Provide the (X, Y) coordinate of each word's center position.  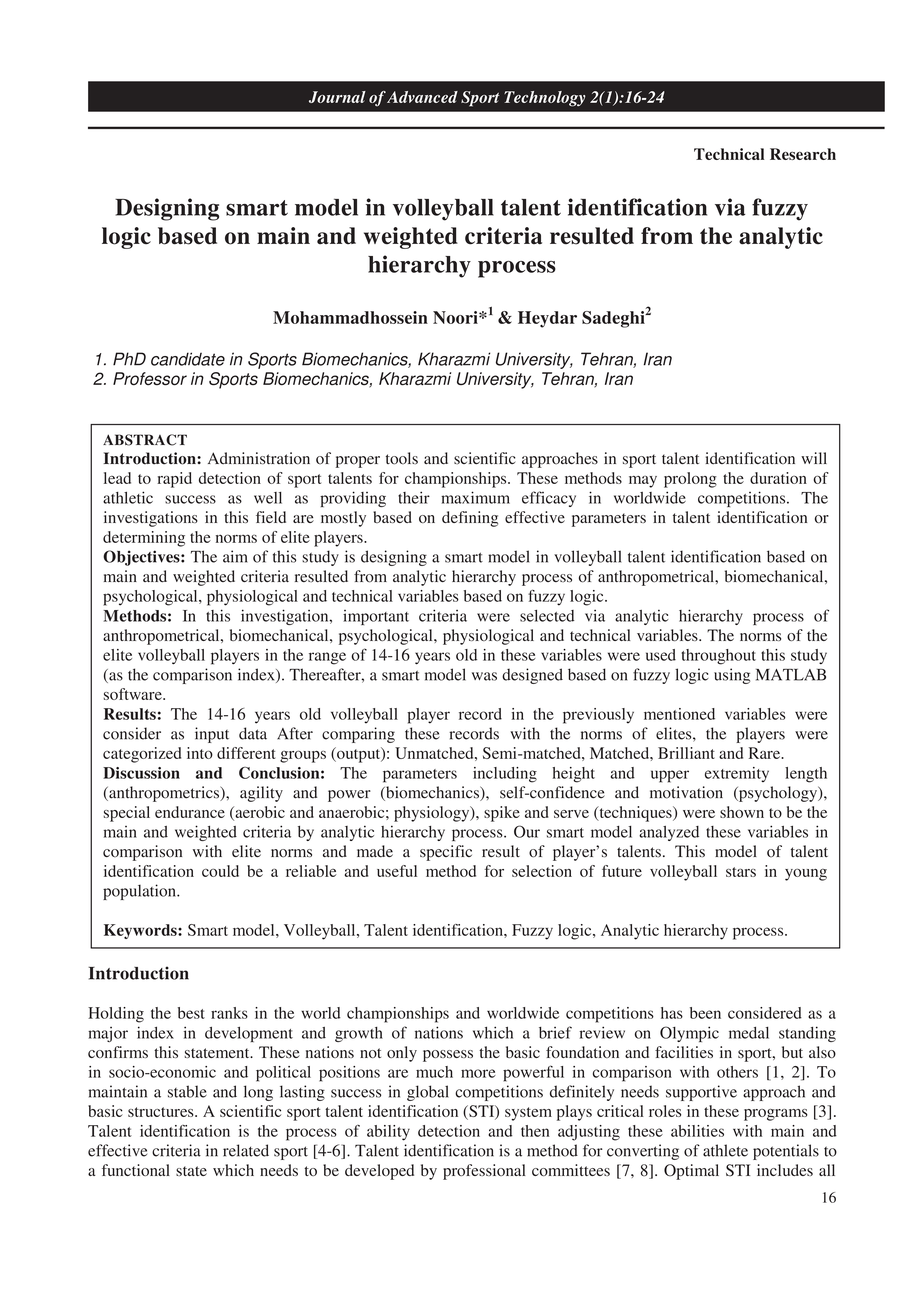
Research (803, 154)
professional (484, 1172)
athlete (725, 1150)
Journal (337, 97)
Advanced (422, 97)
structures (162, 1112)
